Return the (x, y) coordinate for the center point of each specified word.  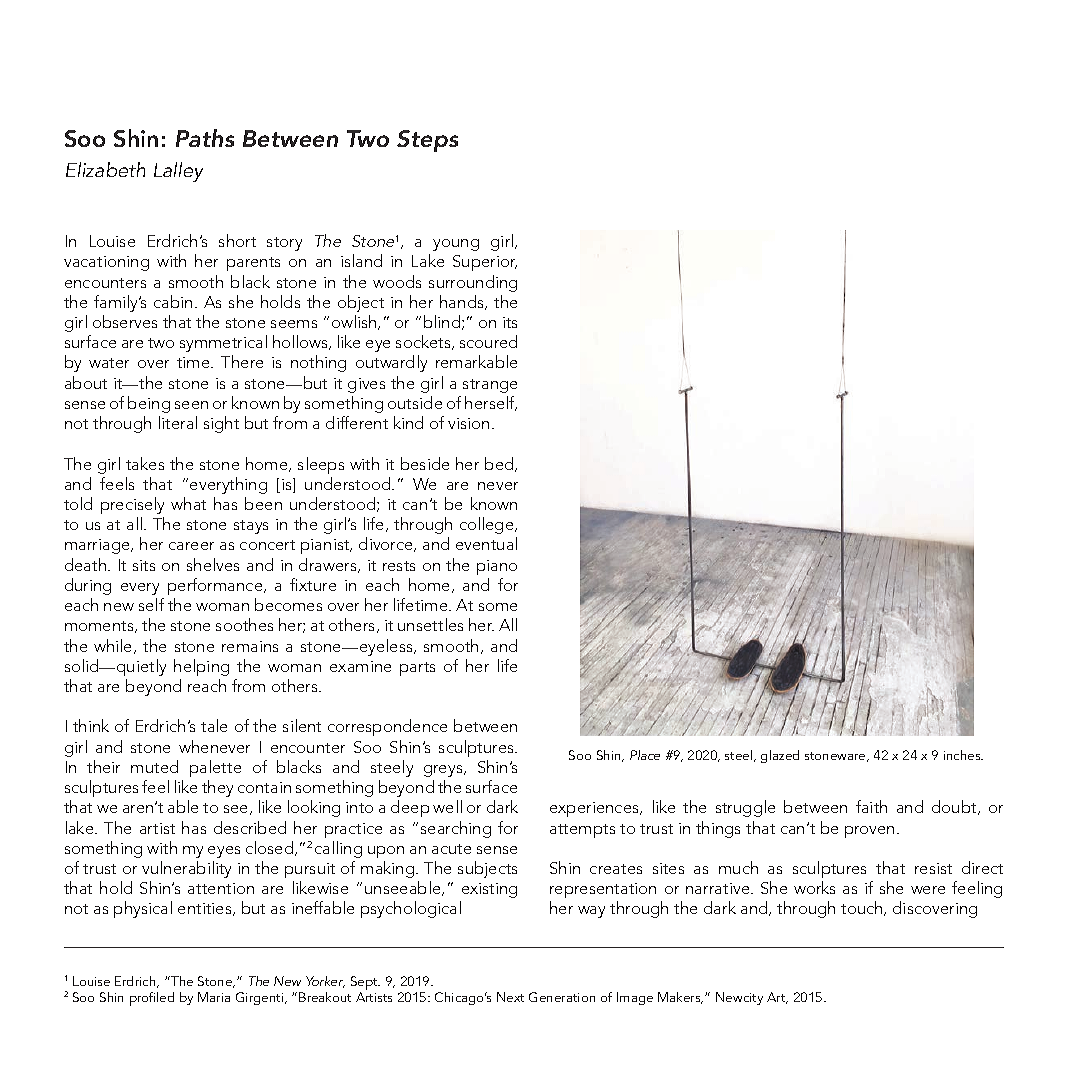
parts (417, 669)
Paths (205, 138)
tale (214, 725)
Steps (427, 141)
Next (510, 997)
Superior (485, 263)
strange (490, 386)
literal (178, 422)
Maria (214, 997)
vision (468, 423)
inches (963, 755)
